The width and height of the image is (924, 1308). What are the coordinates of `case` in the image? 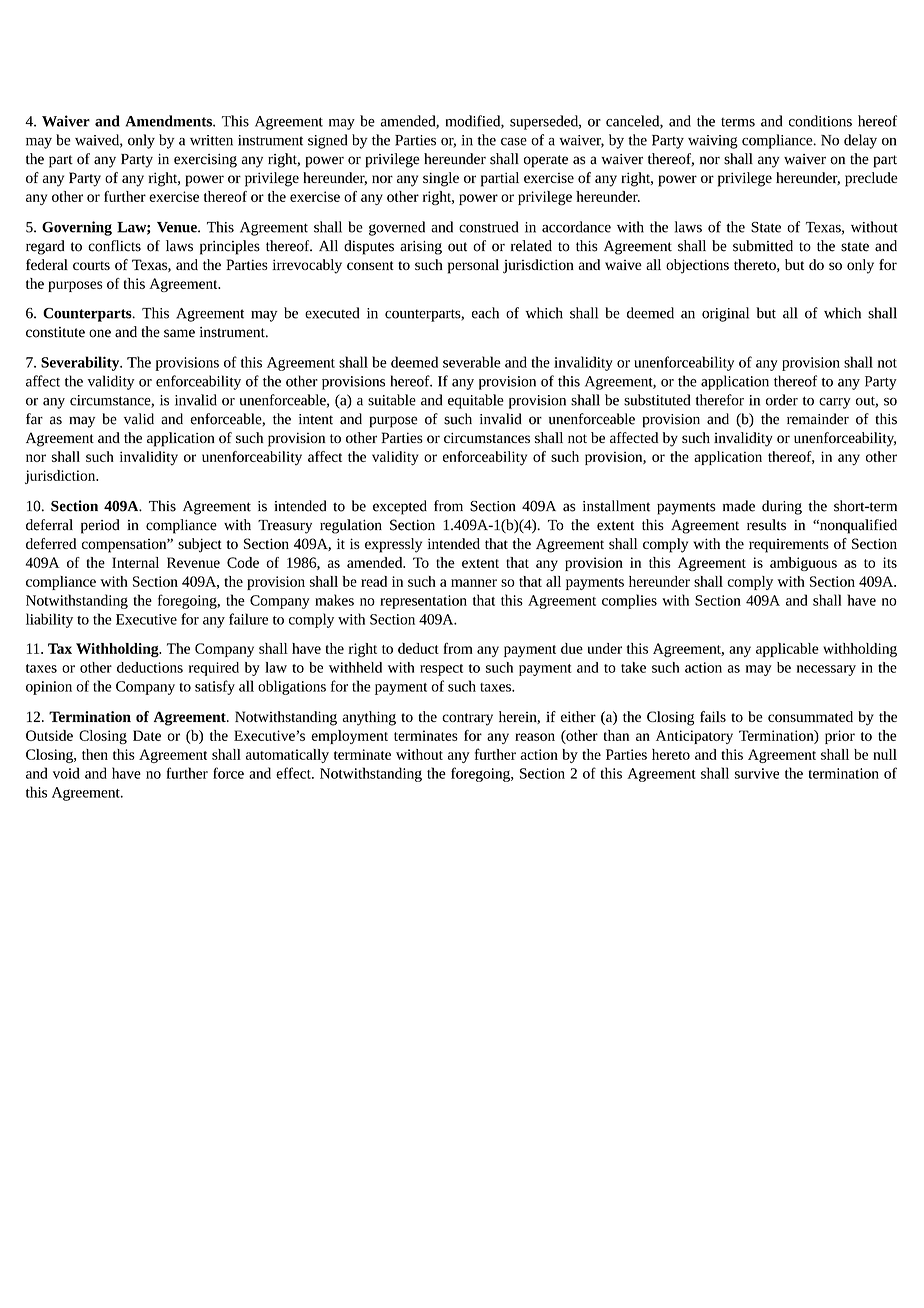 It's located at (514, 142).
